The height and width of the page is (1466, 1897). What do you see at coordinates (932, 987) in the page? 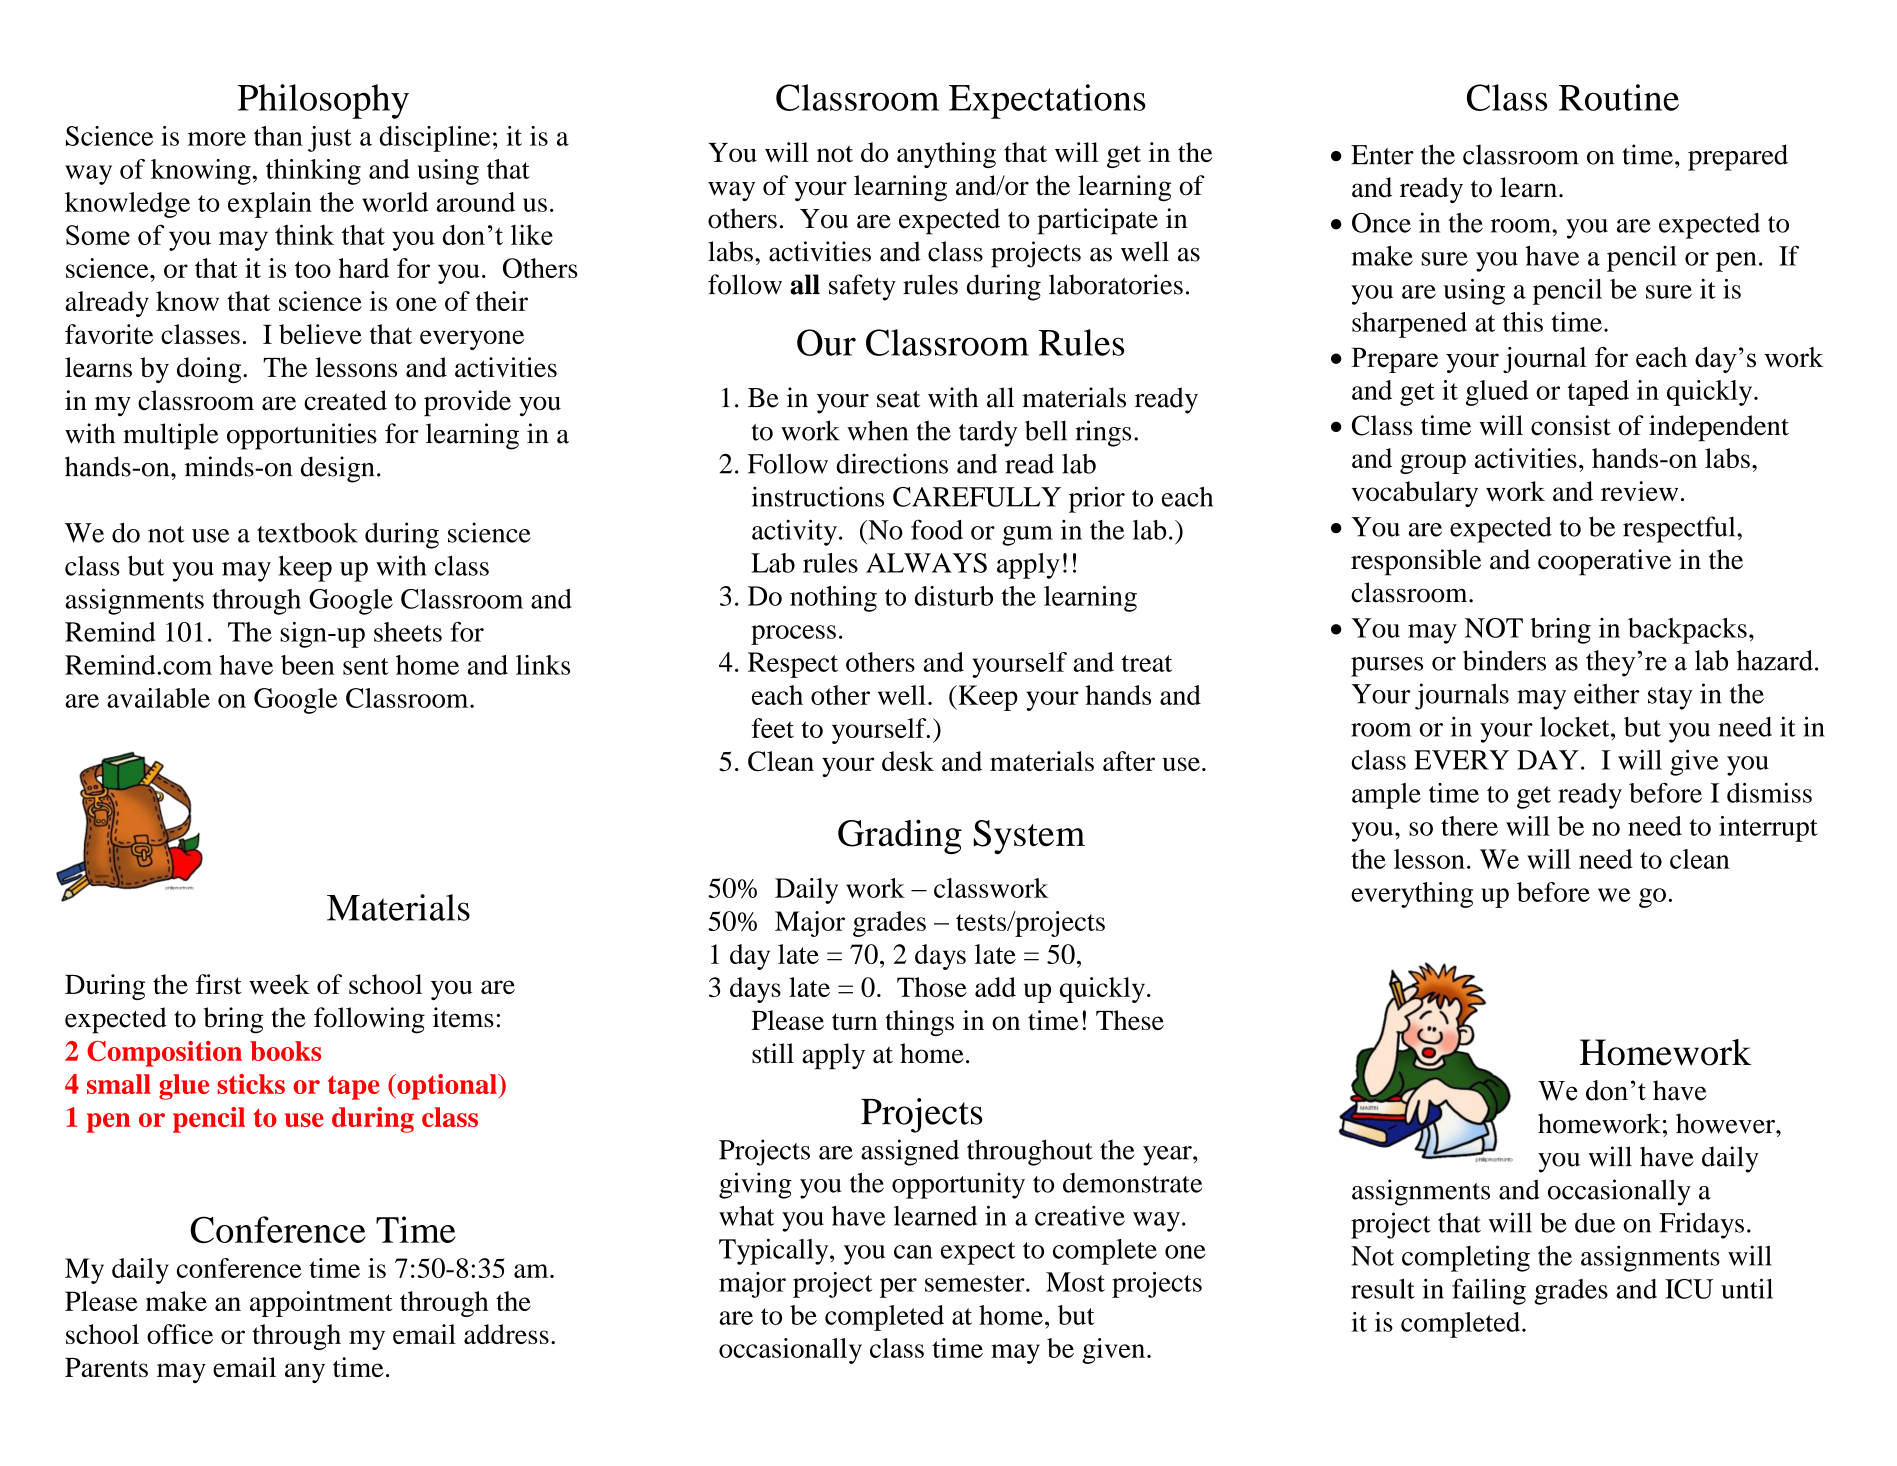
I see `Those` at bounding box center [932, 987].
